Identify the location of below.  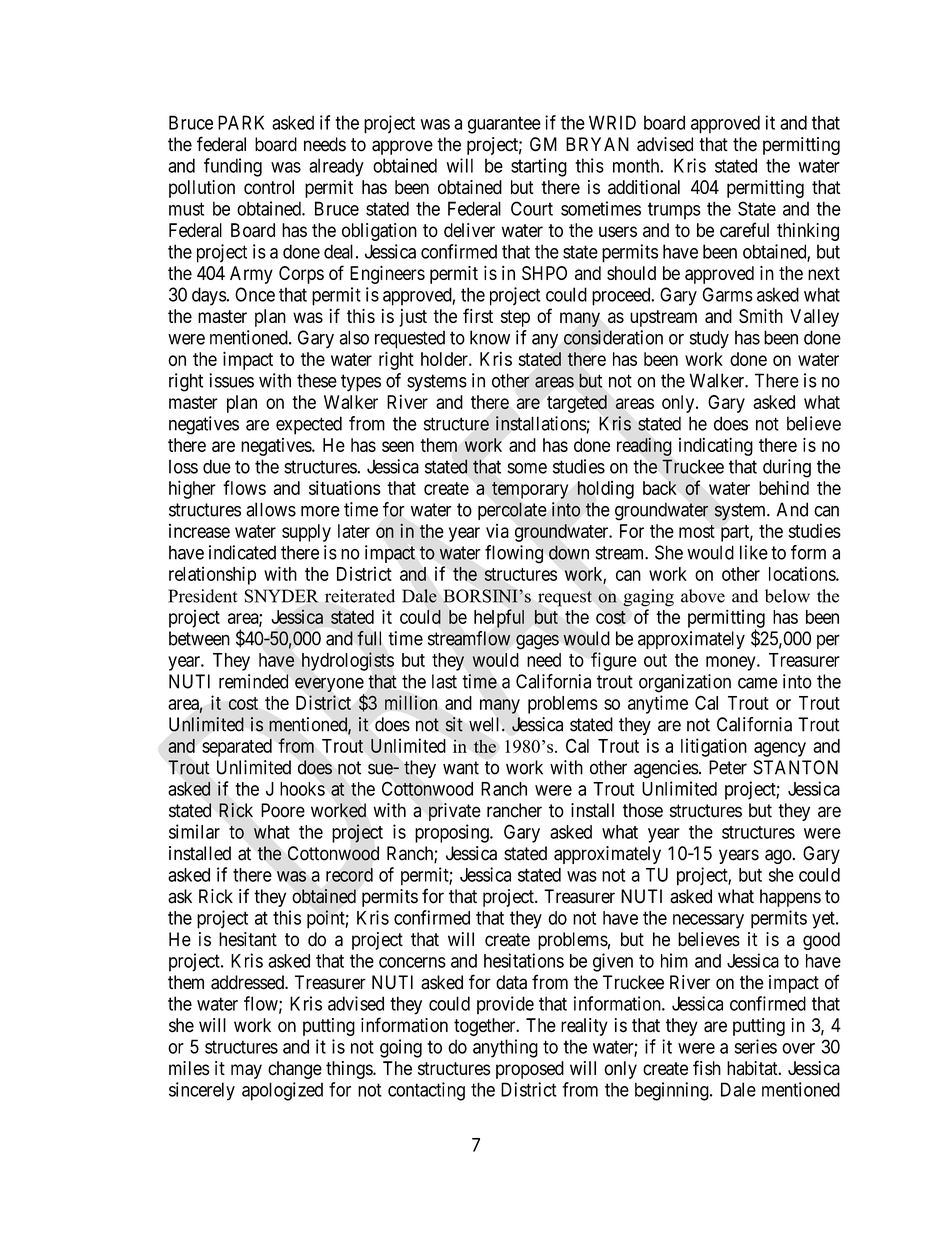
(787, 596).
